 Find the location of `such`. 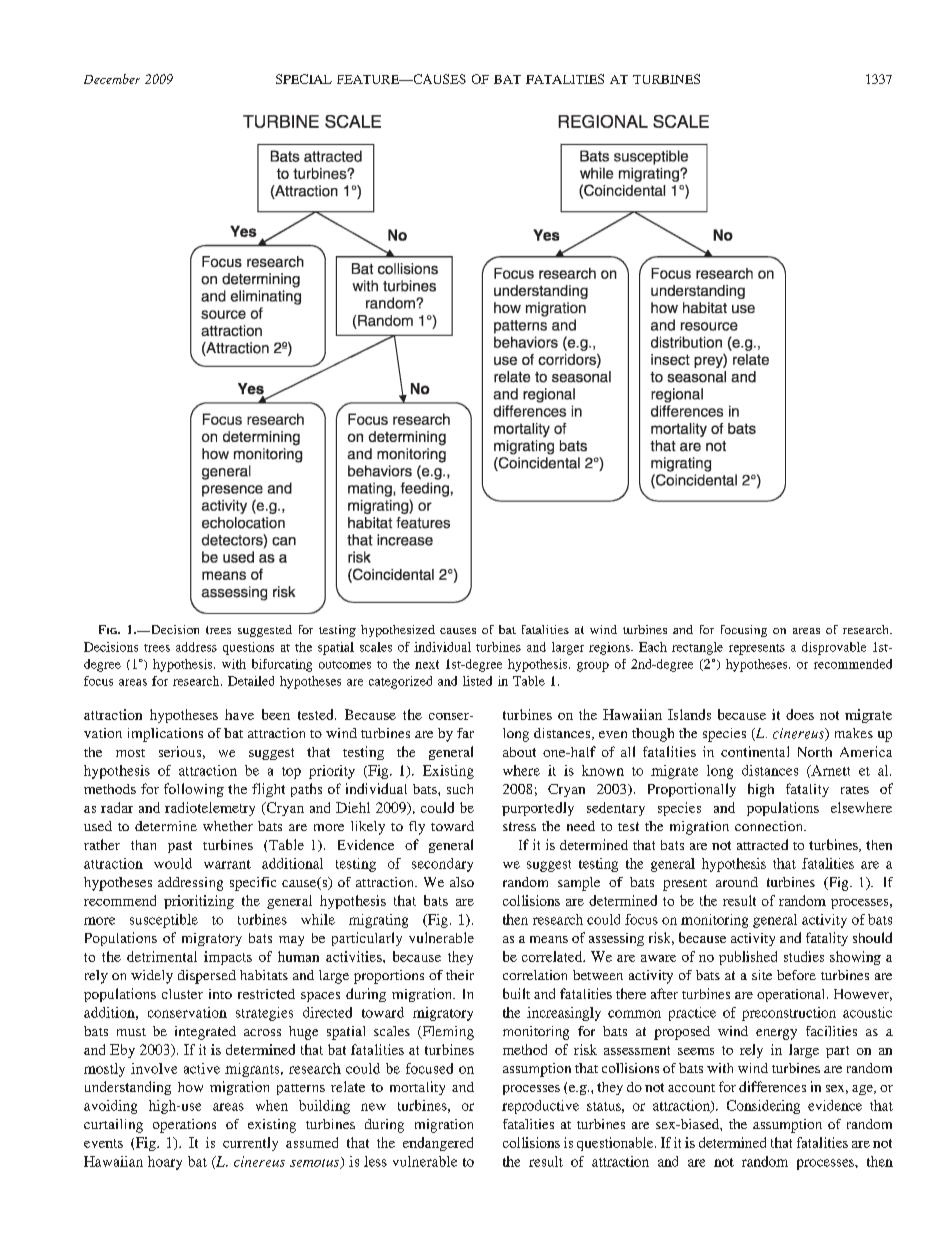

such is located at coordinates (460, 789).
